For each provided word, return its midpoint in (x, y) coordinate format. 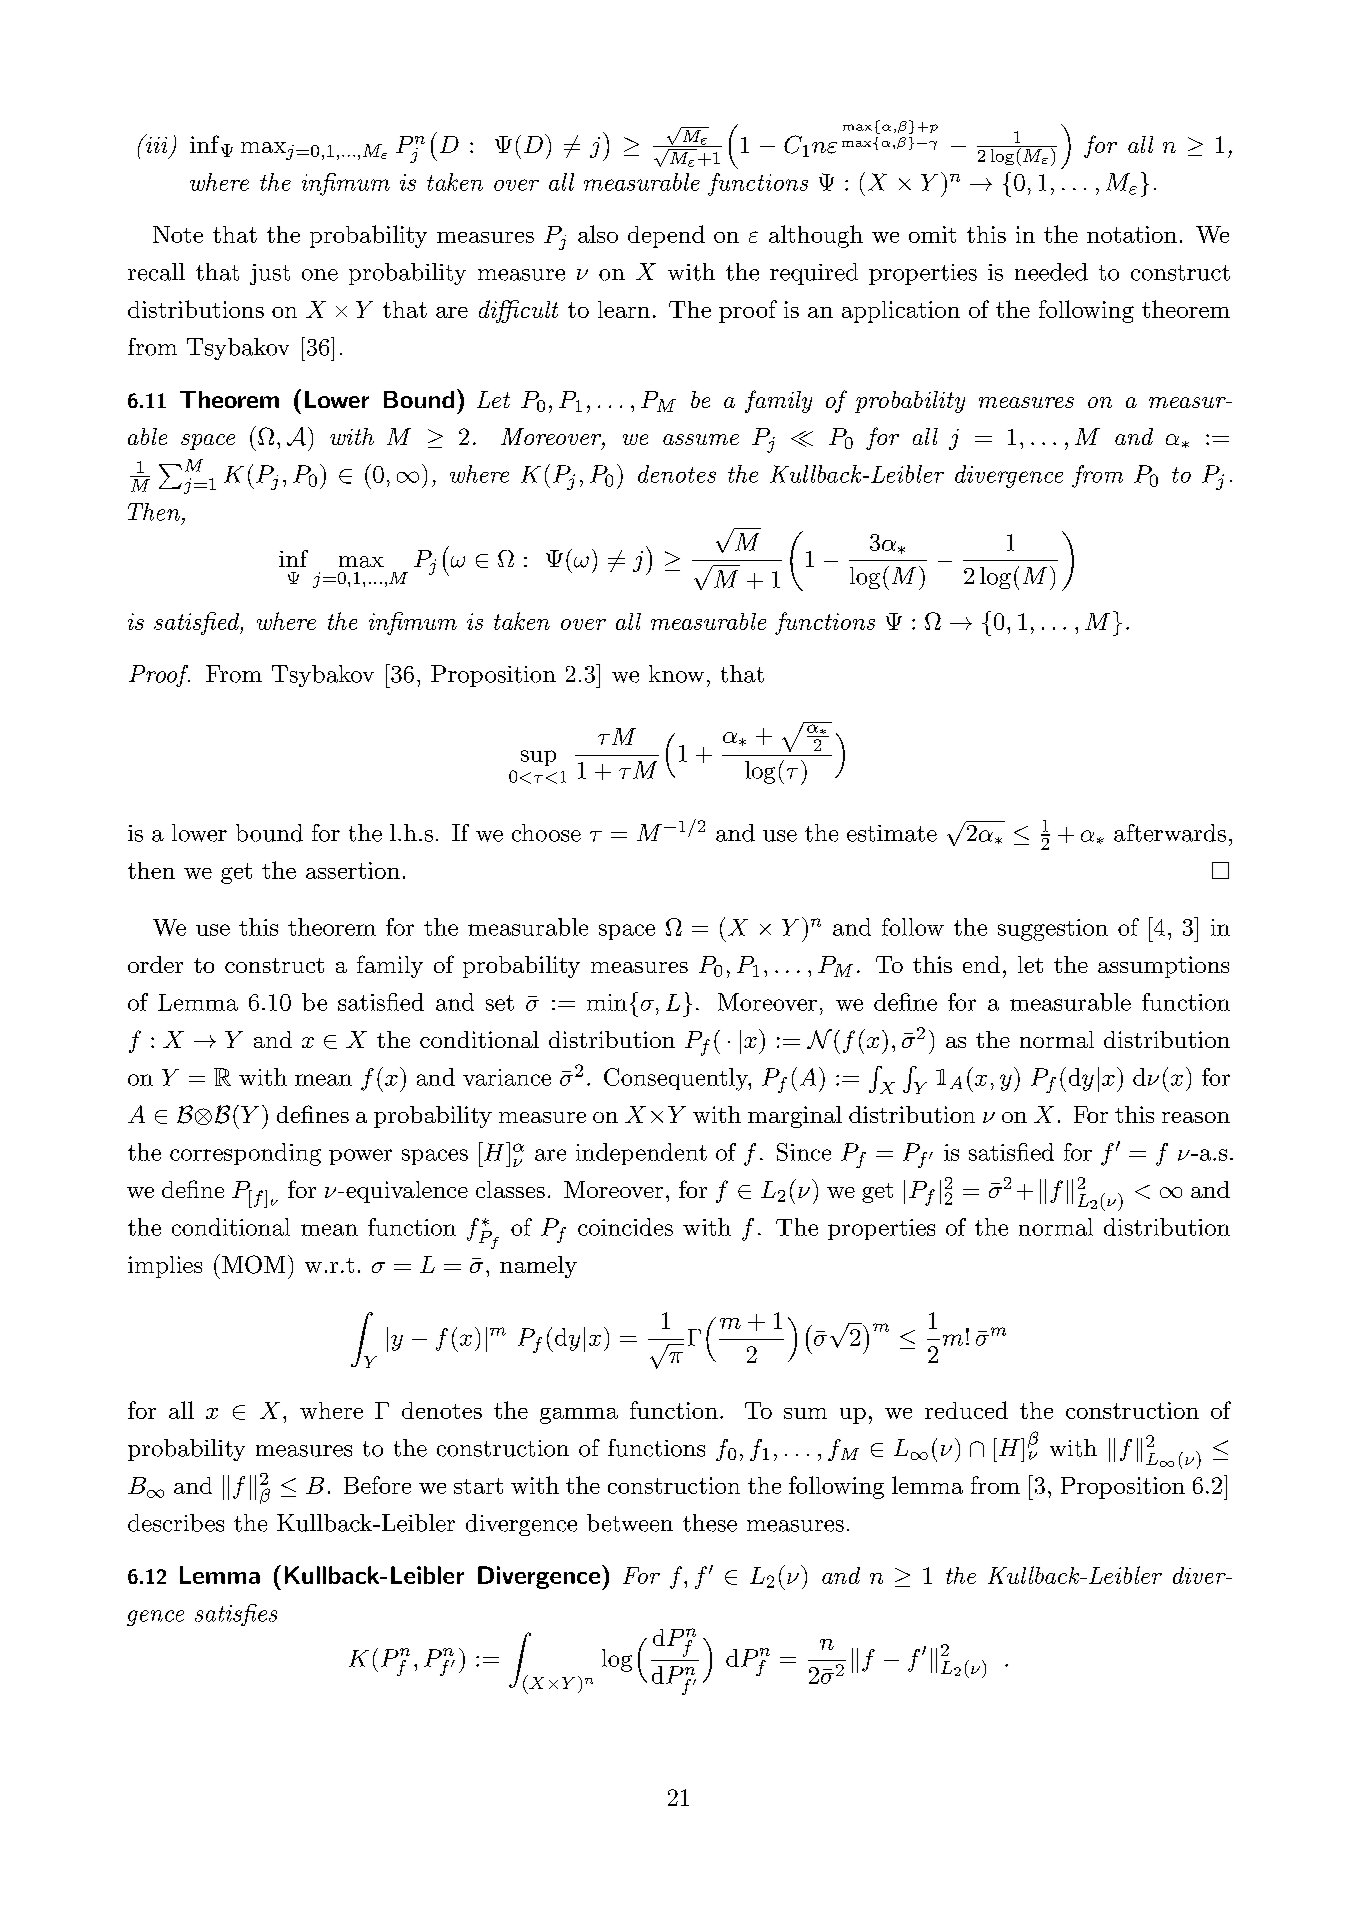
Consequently (677, 1079)
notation (1132, 234)
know (676, 674)
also (598, 234)
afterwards (1170, 833)
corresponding (245, 1154)
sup (538, 758)
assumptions (1163, 967)
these (710, 1523)
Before (377, 1485)
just (270, 274)
